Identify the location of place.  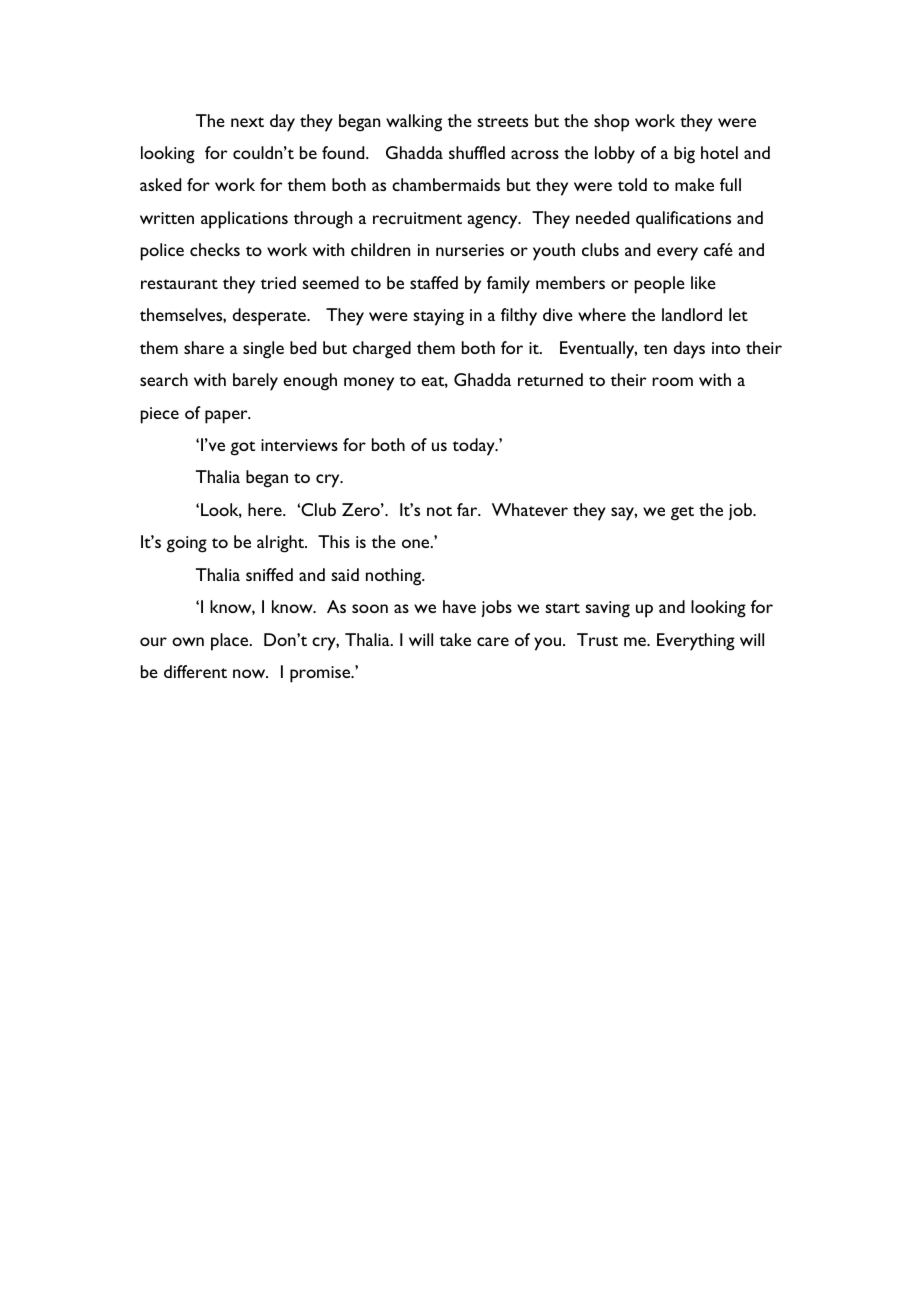
(231, 642).
